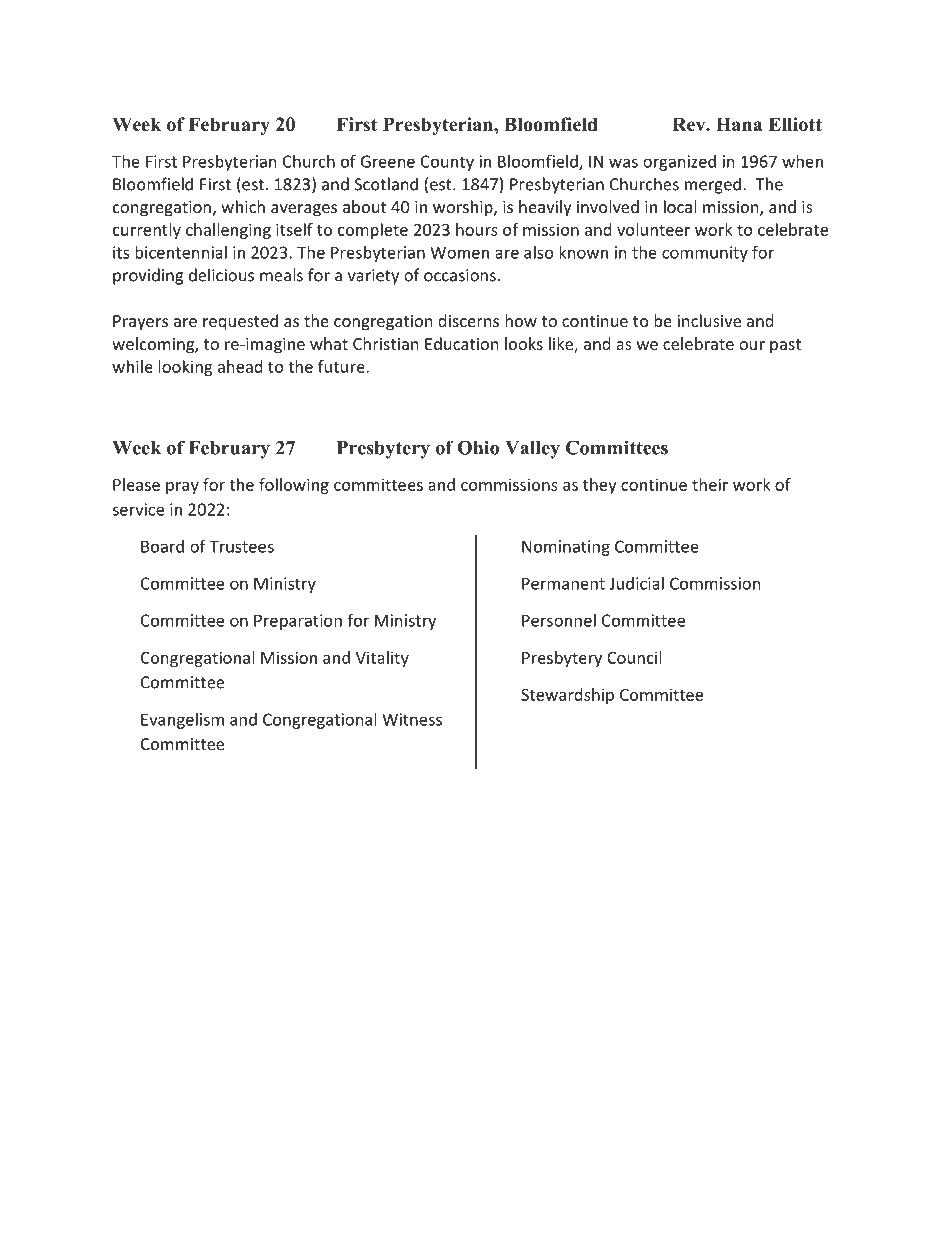 The image size is (952, 1233). Describe the element at coordinates (185, 368) in the screenshot. I see `looking` at that location.
